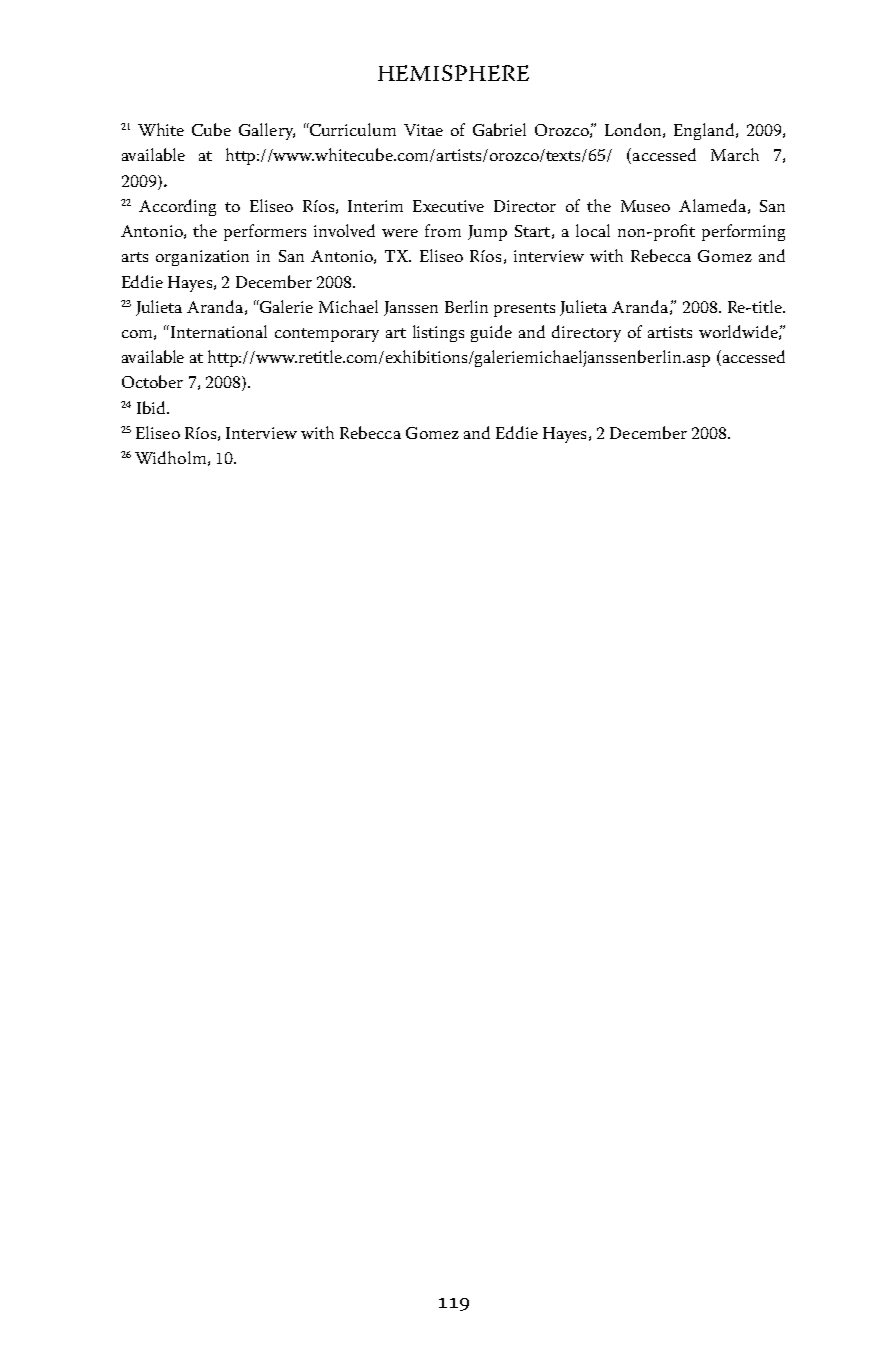  I want to click on Alameda, so click(712, 205).
